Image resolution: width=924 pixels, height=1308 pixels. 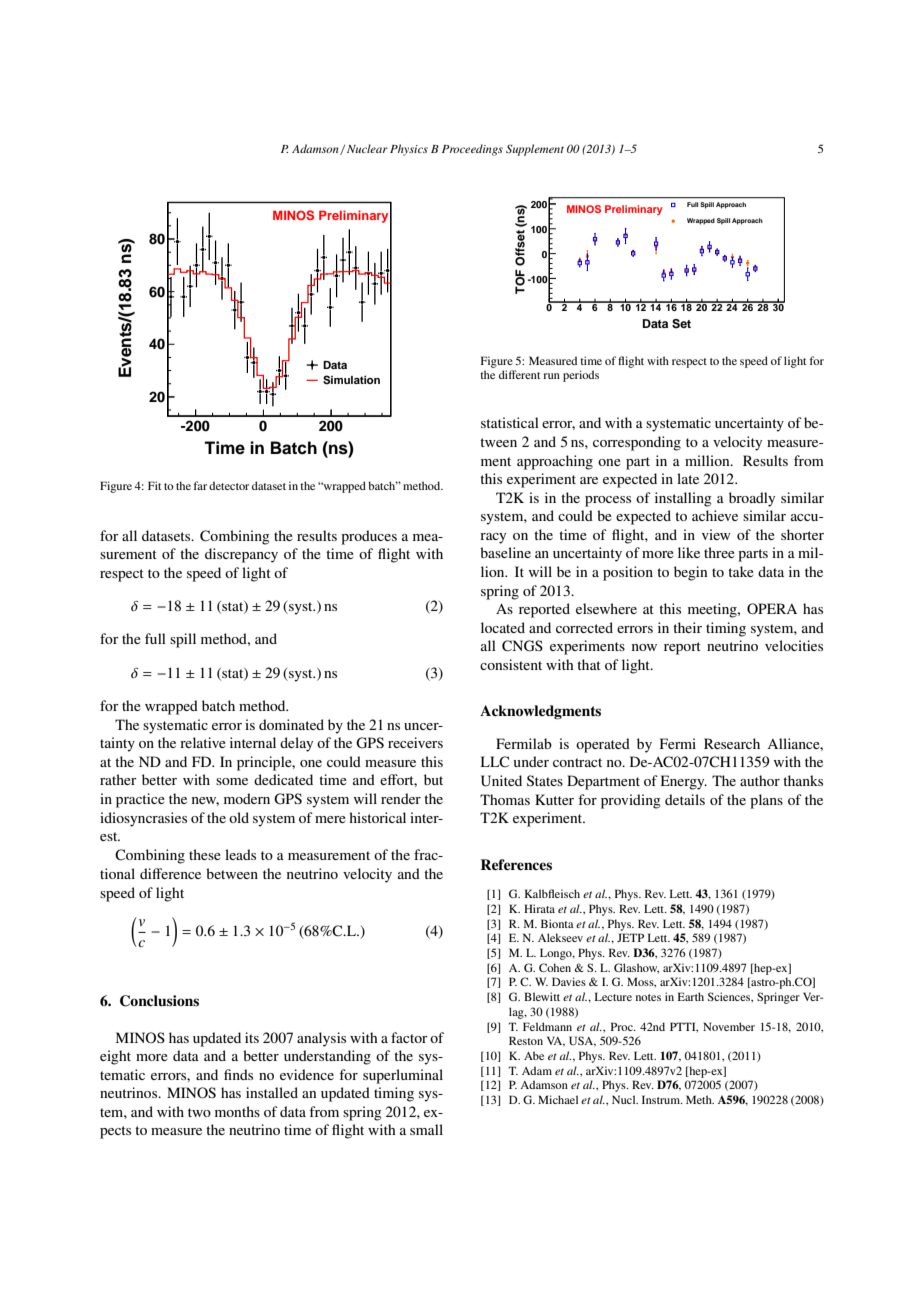 I want to click on November, so click(x=729, y=1026).
